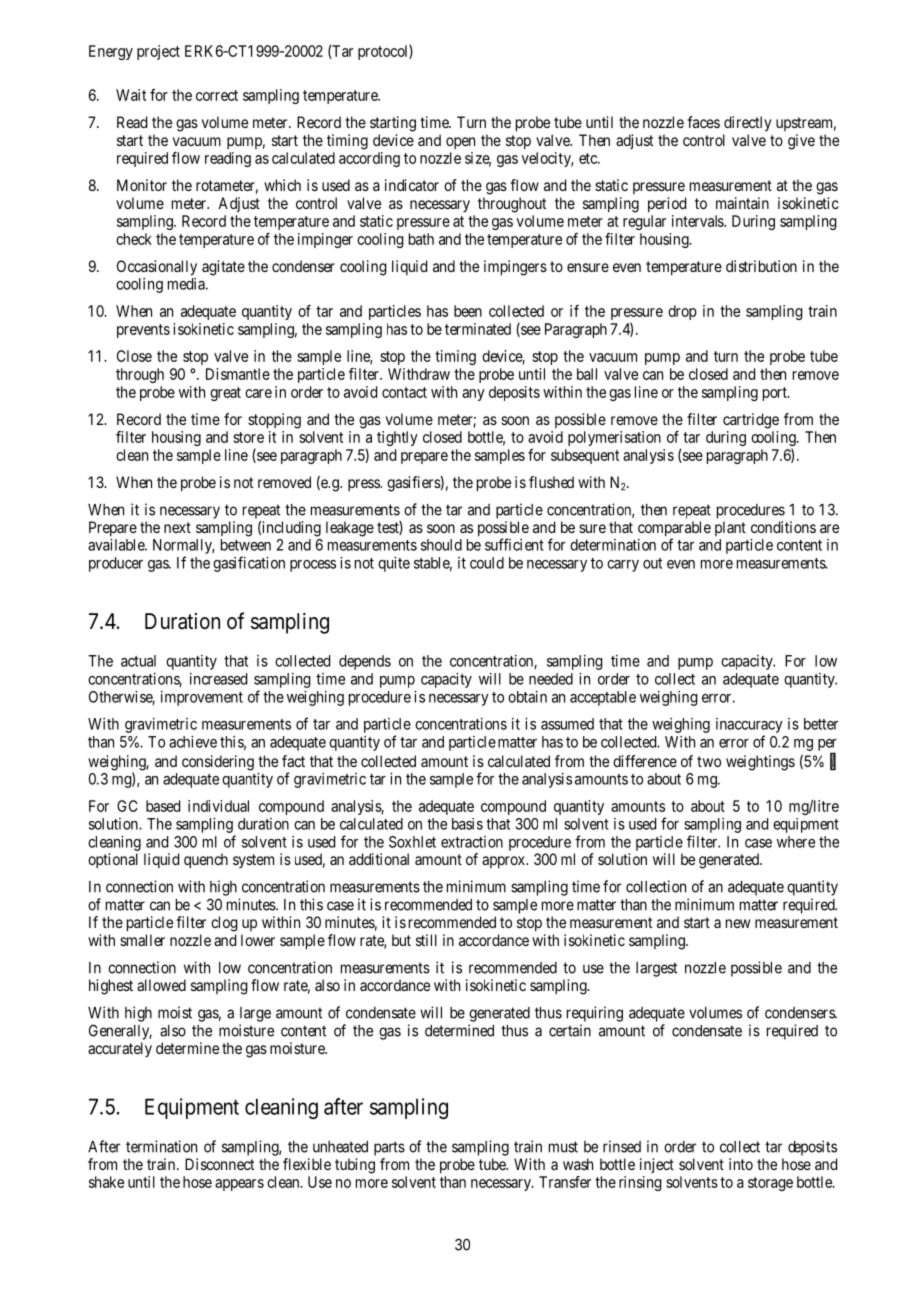 Image resolution: width=924 pixels, height=1307 pixels. Describe the element at coordinates (730, 528) in the screenshot. I see `plant` at that location.
